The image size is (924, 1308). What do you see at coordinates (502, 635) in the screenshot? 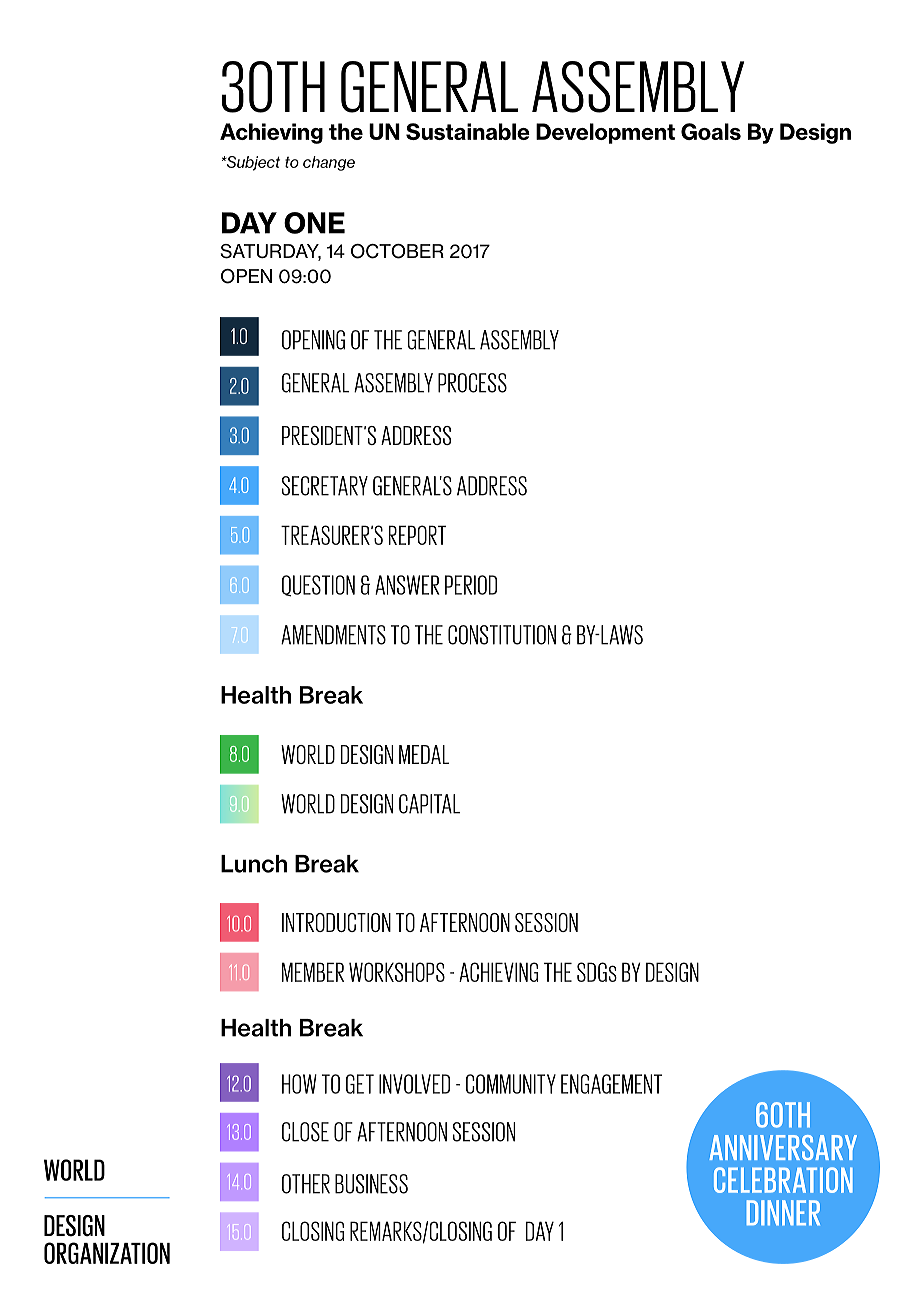
I see `CONSTITUTION` at bounding box center [502, 635].
